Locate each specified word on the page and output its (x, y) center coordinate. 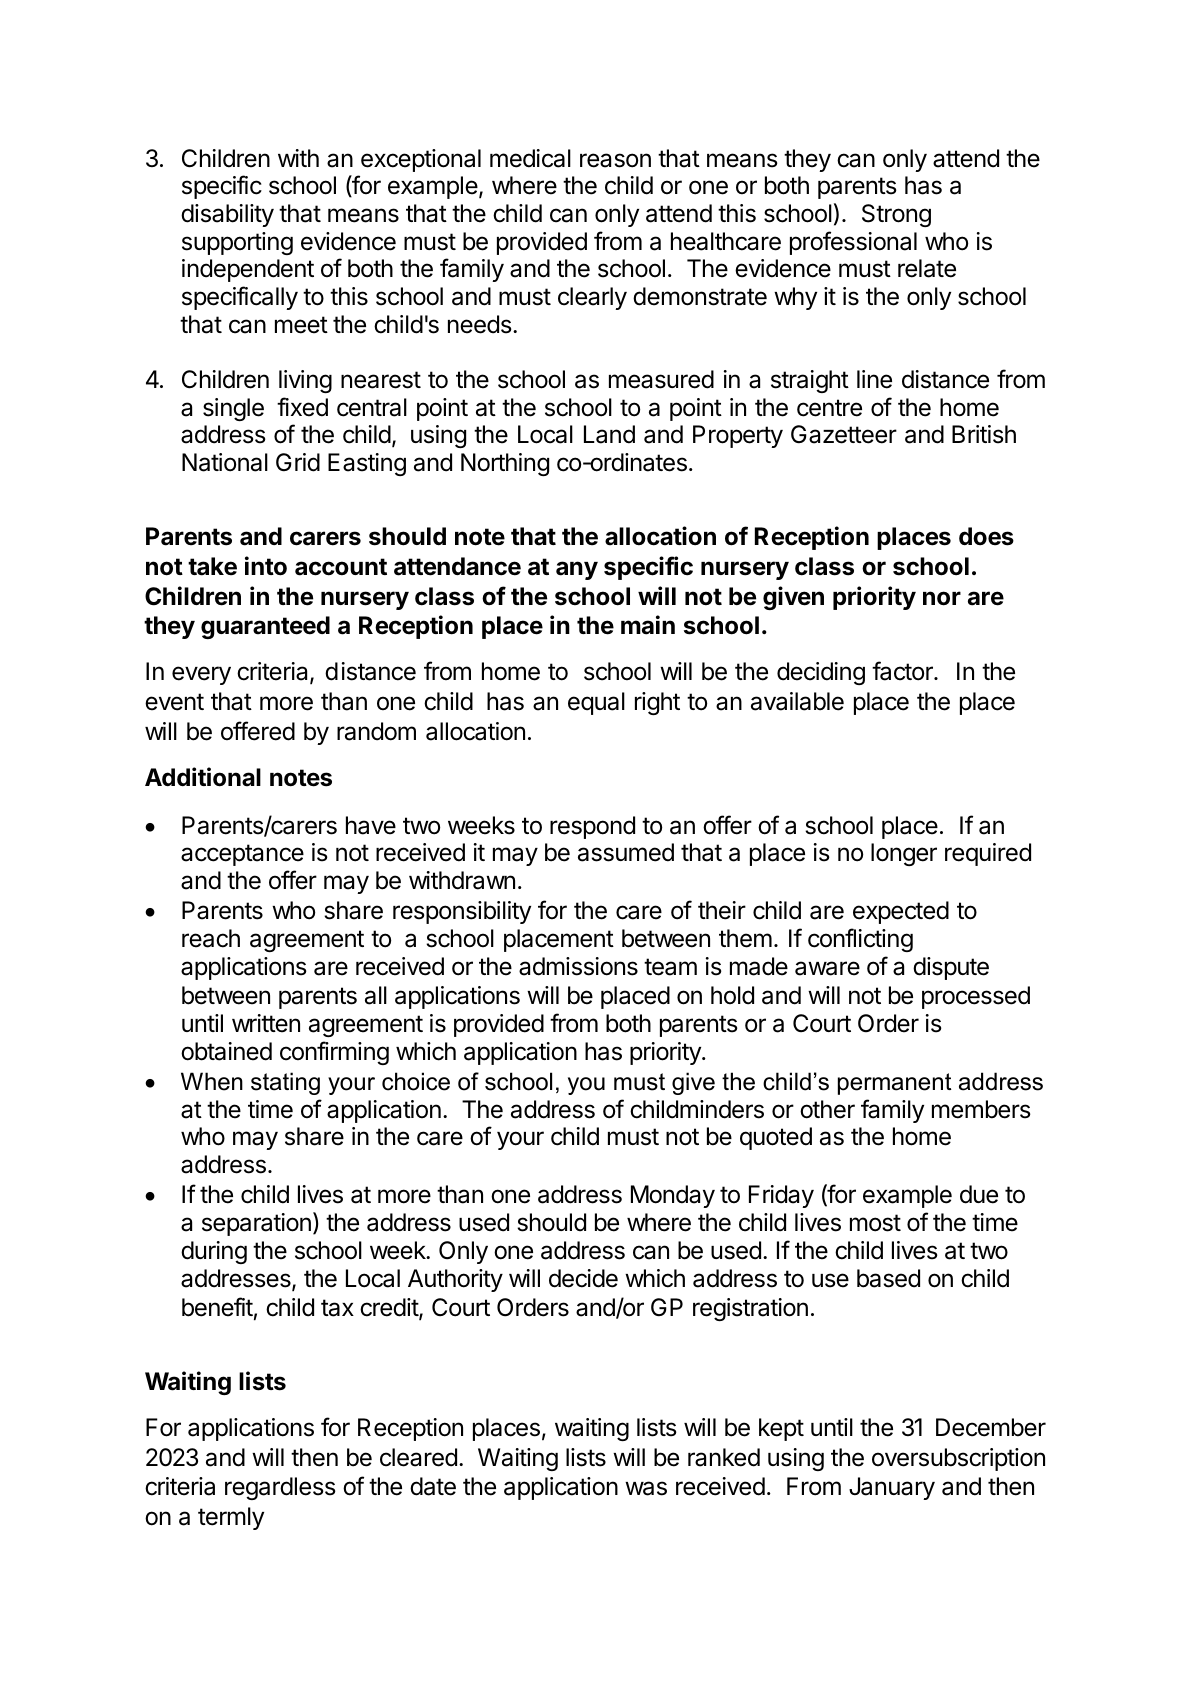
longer (904, 854)
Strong (896, 215)
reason (615, 160)
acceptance (242, 855)
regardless (280, 1488)
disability (227, 215)
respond (592, 827)
